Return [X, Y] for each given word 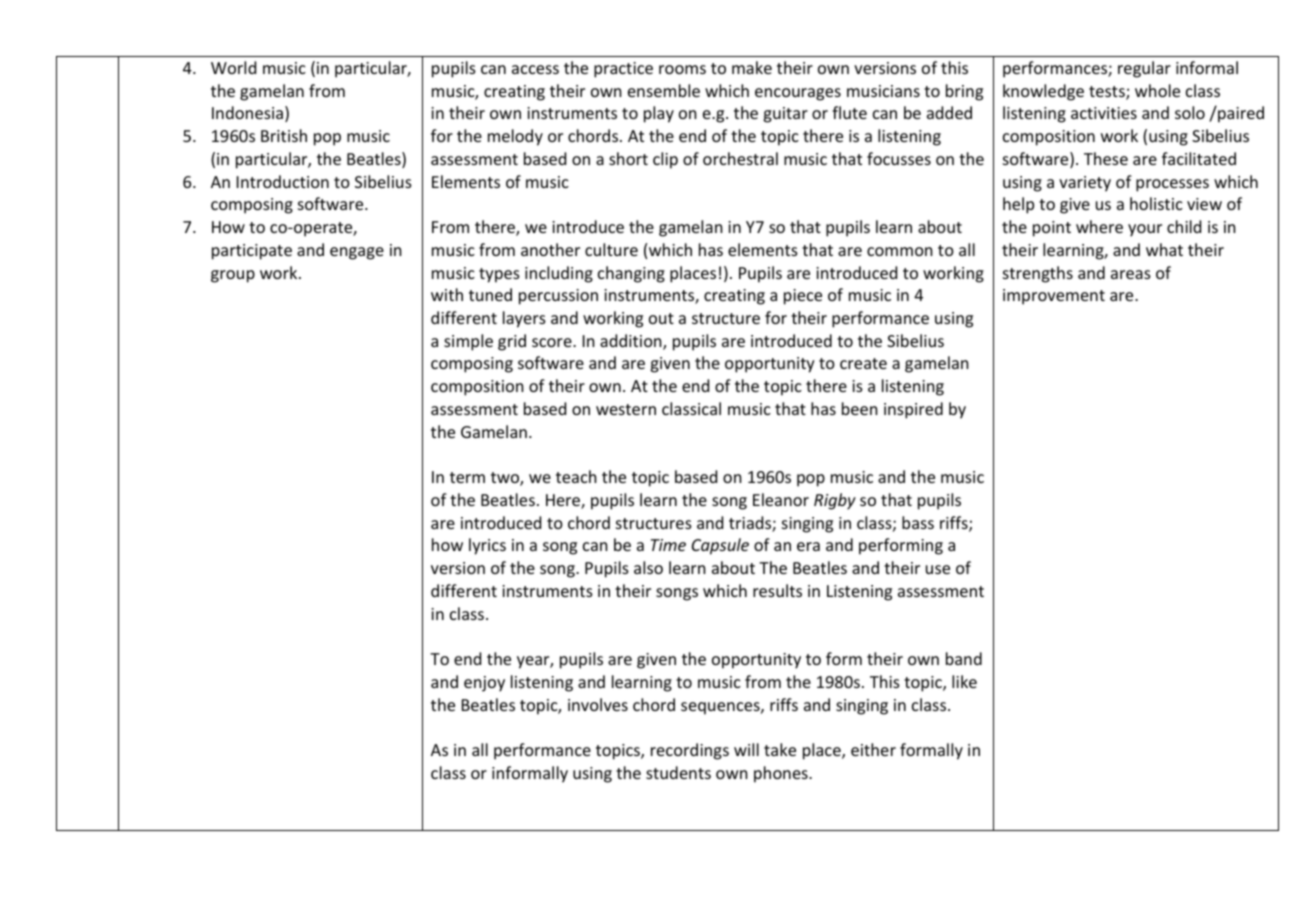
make [752, 67]
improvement [1054, 297]
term [467, 477]
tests [1108, 93]
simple [468, 342]
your [1145, 230]
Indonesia [247, 112]
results [777, 590]
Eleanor [781, 499]
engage [357, 253]
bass [918, 522]
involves [598, 704]
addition [632, 342]
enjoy [484, 684]
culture [611, 249]
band [964, 658]
